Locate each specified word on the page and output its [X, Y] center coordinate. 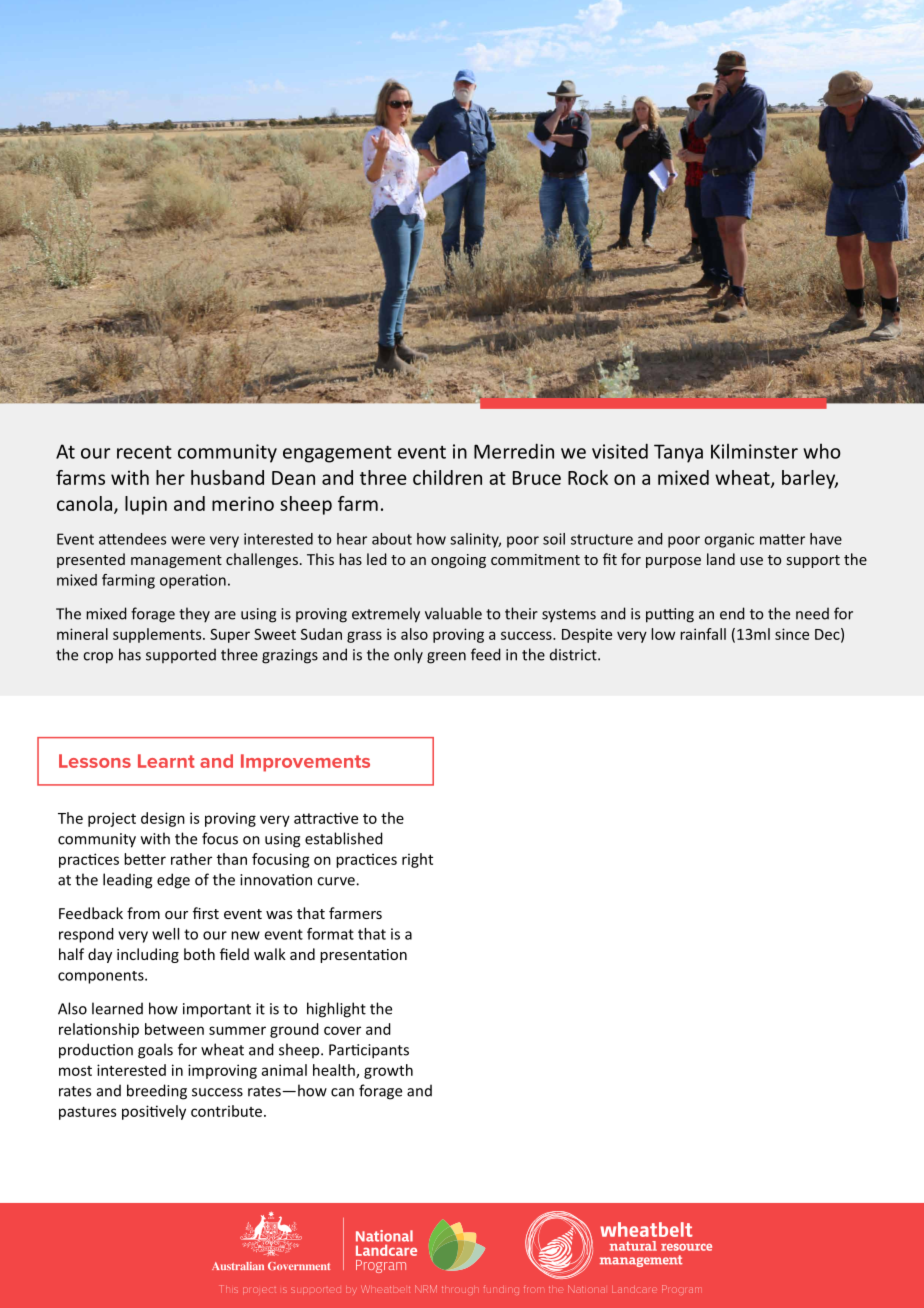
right [417, 860]
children [447, 477]
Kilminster [754, 451]
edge [173, 881]
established [344, 838]
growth [388, 1071]
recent [144, 452]
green [446, 658]
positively [154, 1112]
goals [155, 1051]
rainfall [703, 634]
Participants [369, 1051]
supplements [158, 635]
